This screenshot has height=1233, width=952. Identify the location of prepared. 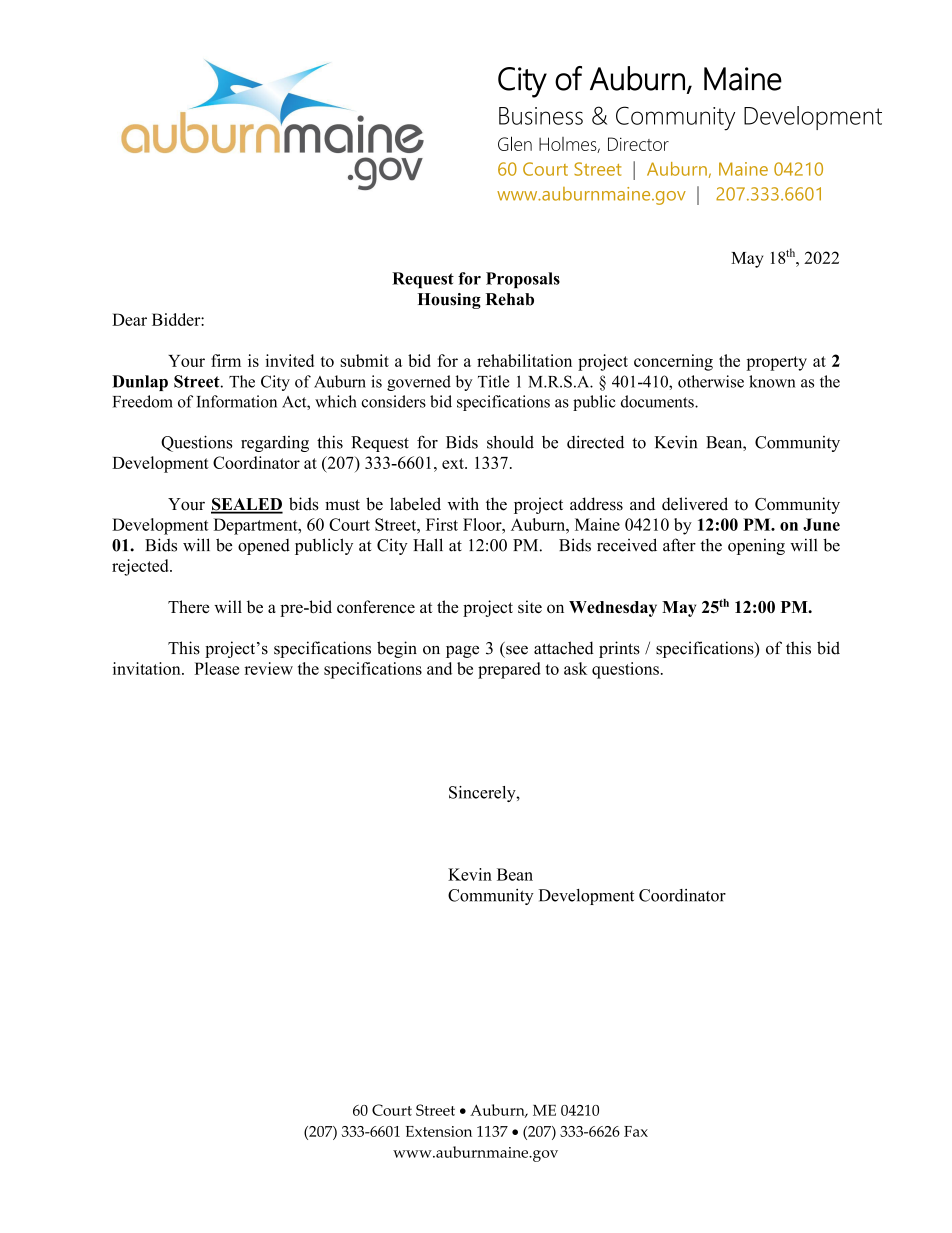
(509, 670).
